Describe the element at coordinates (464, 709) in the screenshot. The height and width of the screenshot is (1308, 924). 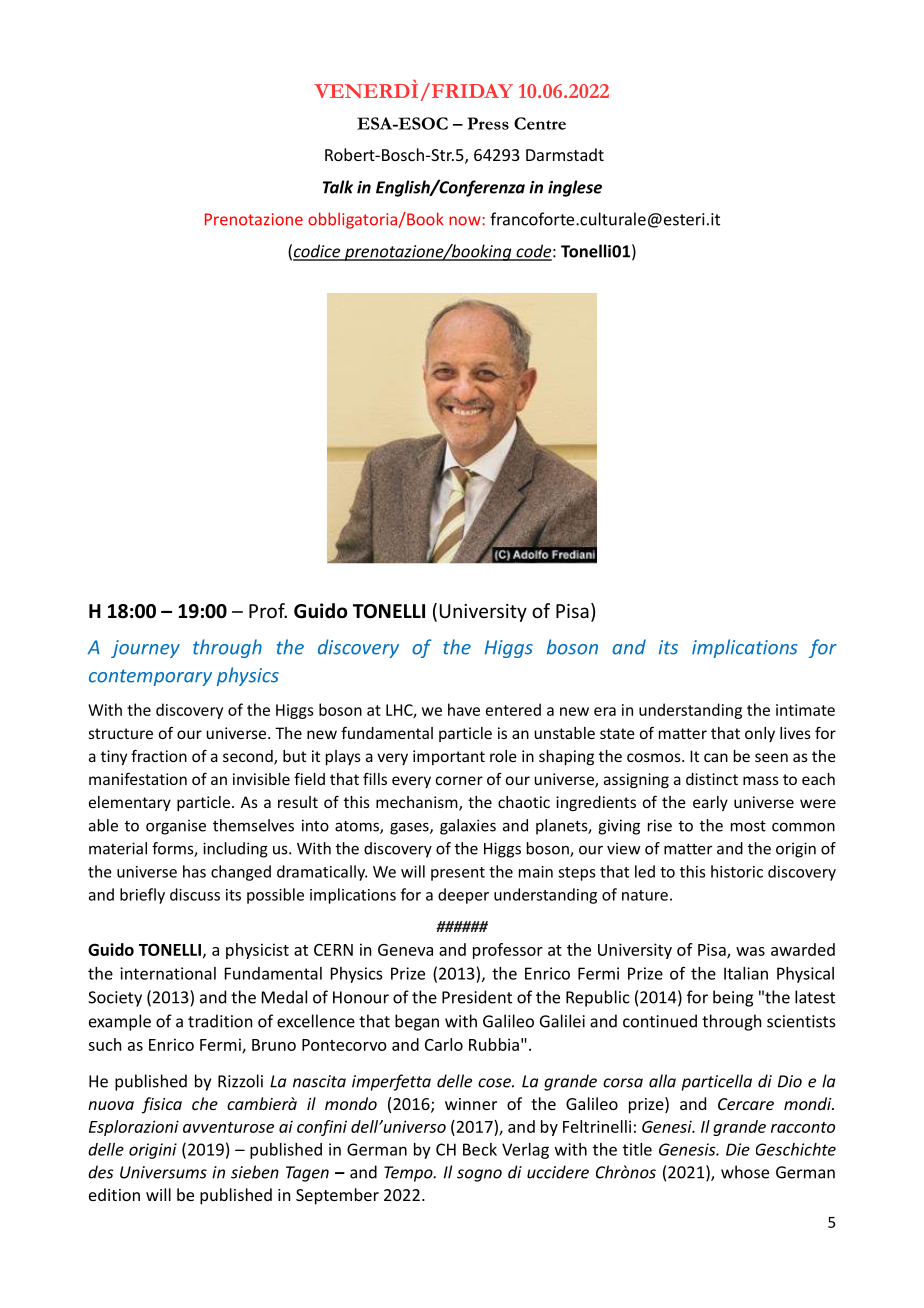
I see `have` at that location.
